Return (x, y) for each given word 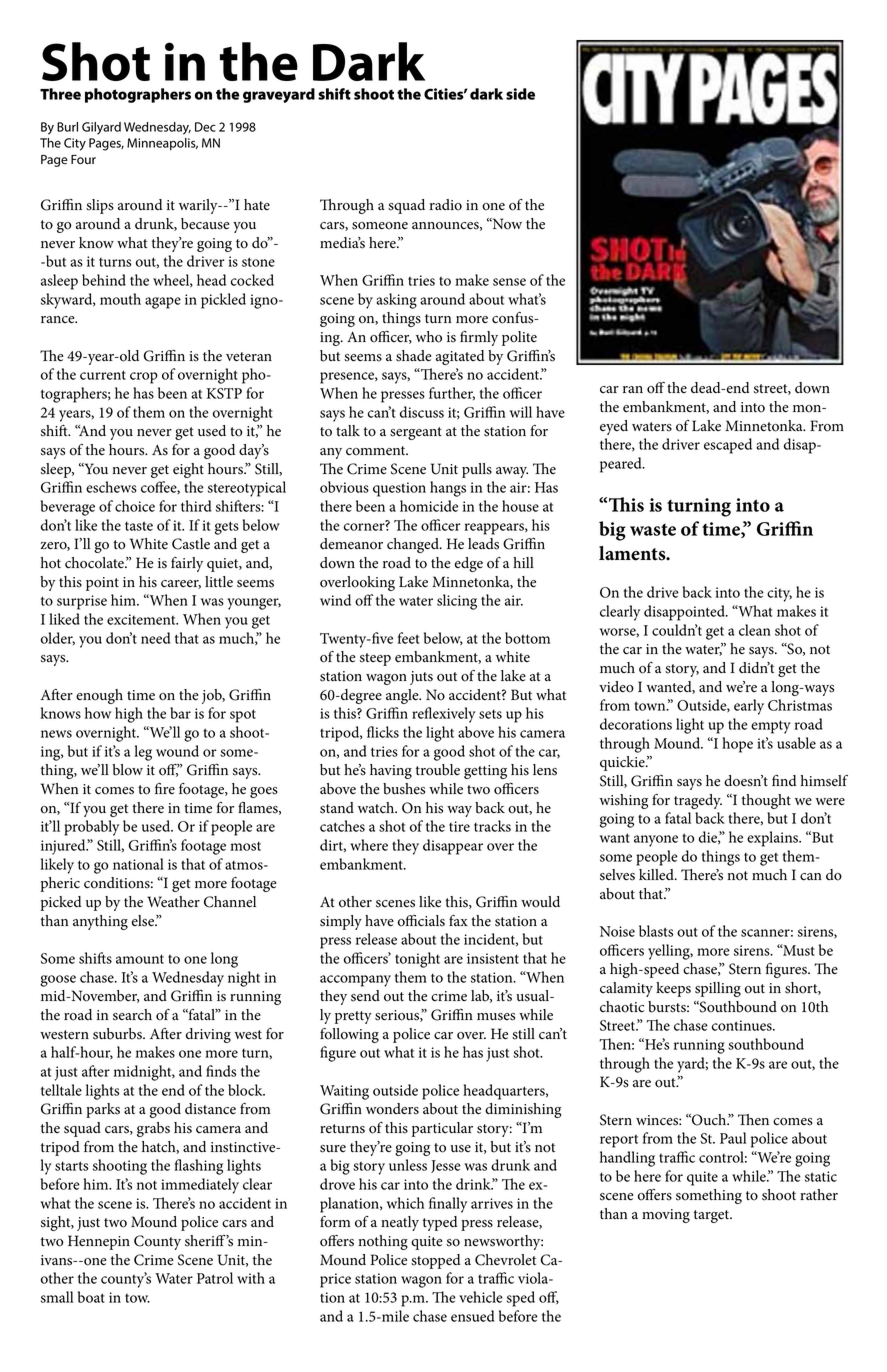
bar (180, 713)
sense (509, 282)
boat (91, 1297)
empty (771, 727)
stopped (435, 1261)
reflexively (444, 715)
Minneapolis (162, 144)
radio (445, 205)
